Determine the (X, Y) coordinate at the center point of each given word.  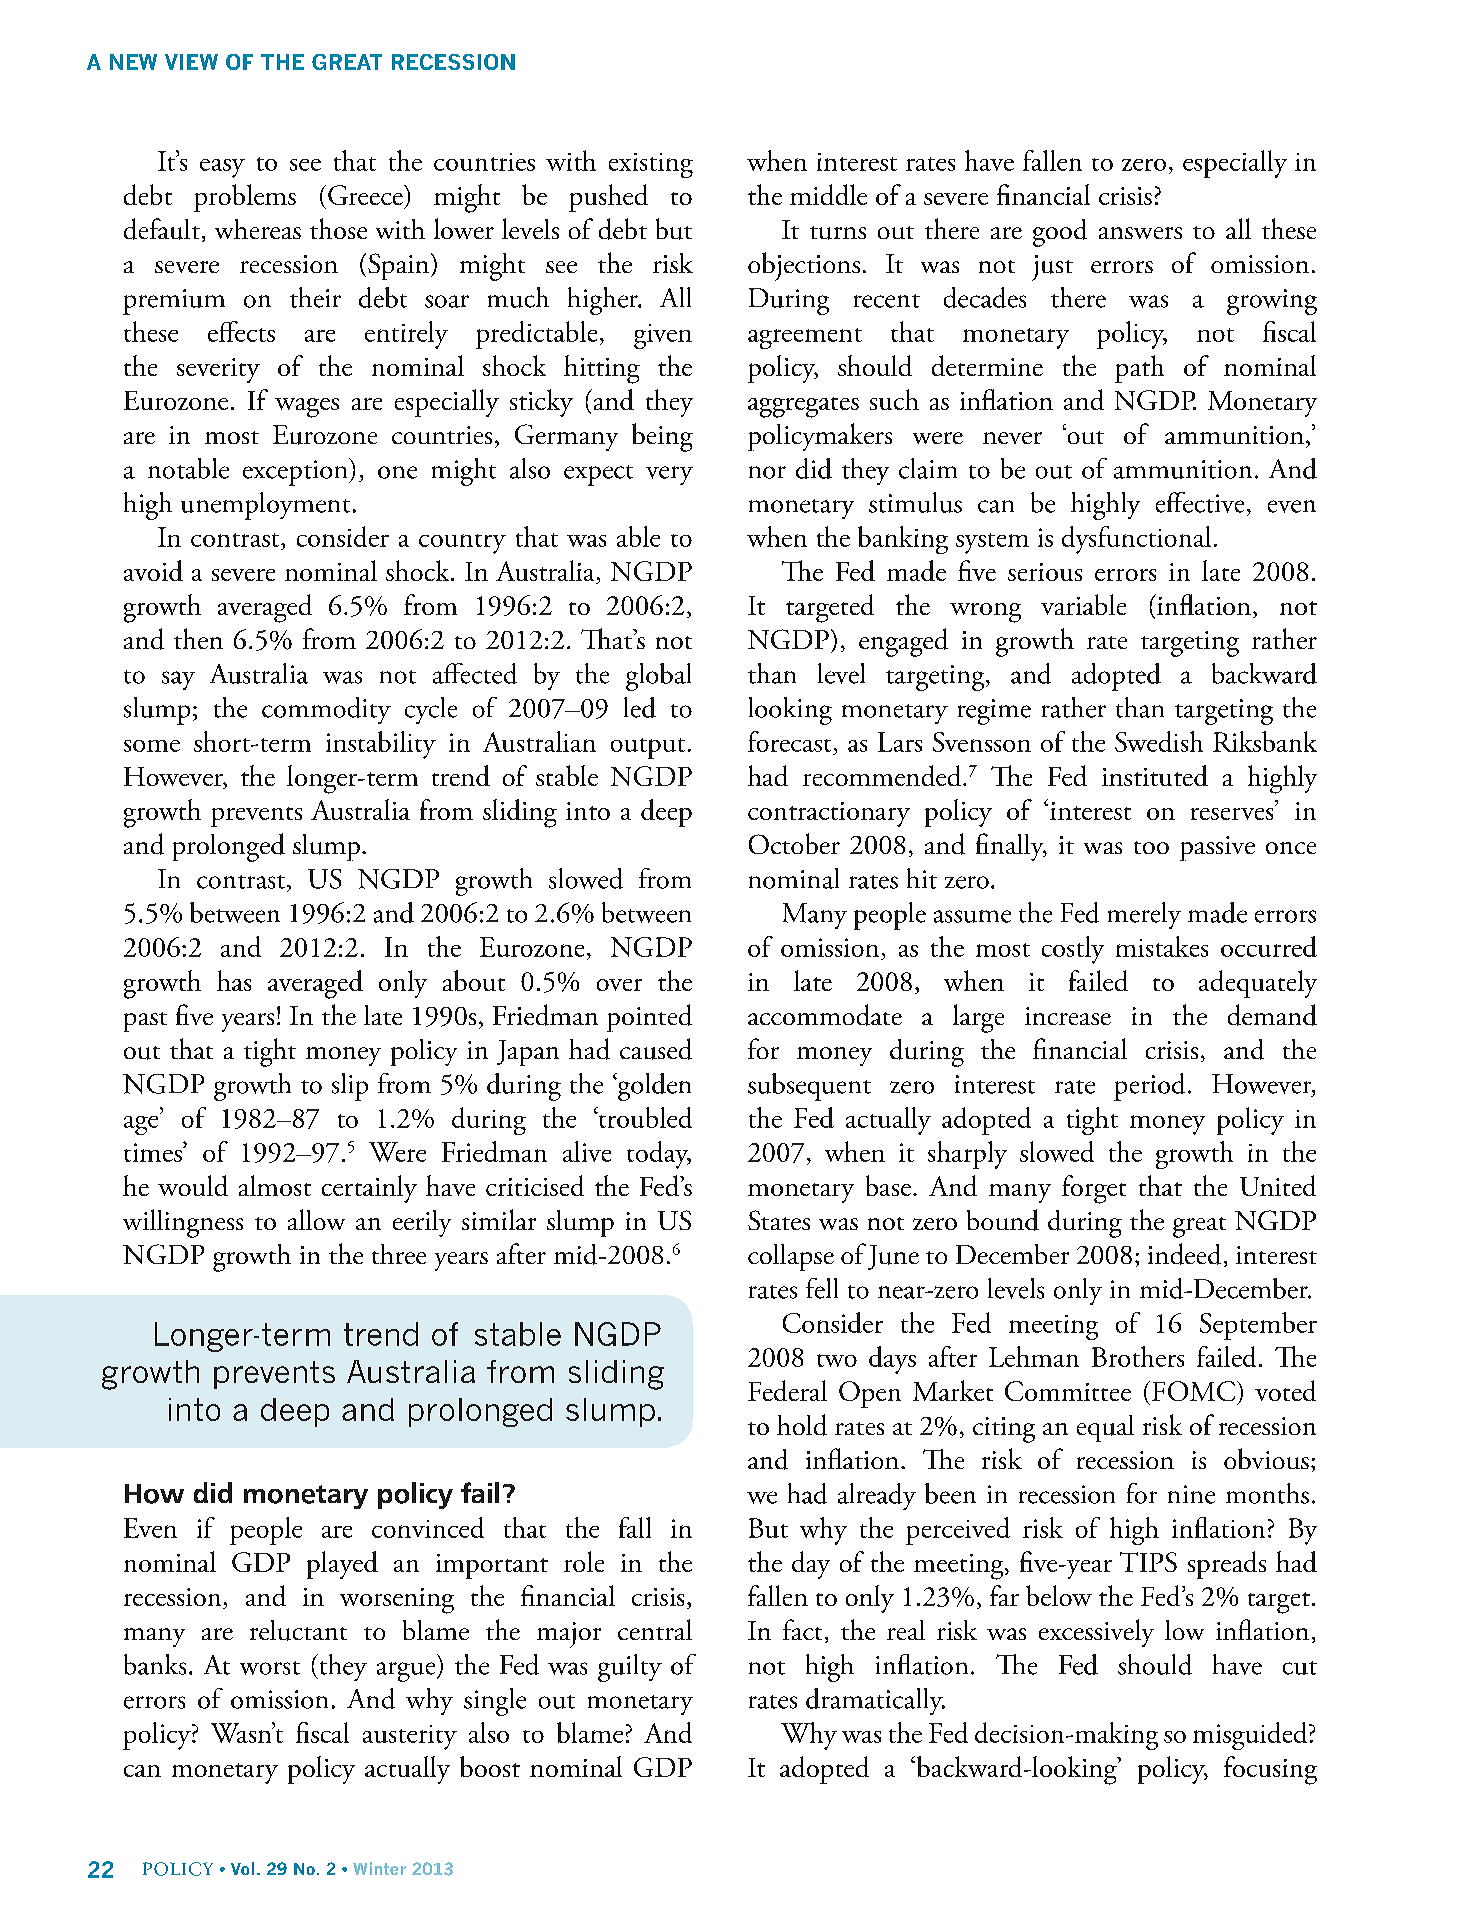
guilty (630, 1668)
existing (651, 165)
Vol (242, 1868)
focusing (1270, 1770)
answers (1140, 233)
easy (222, 168)
